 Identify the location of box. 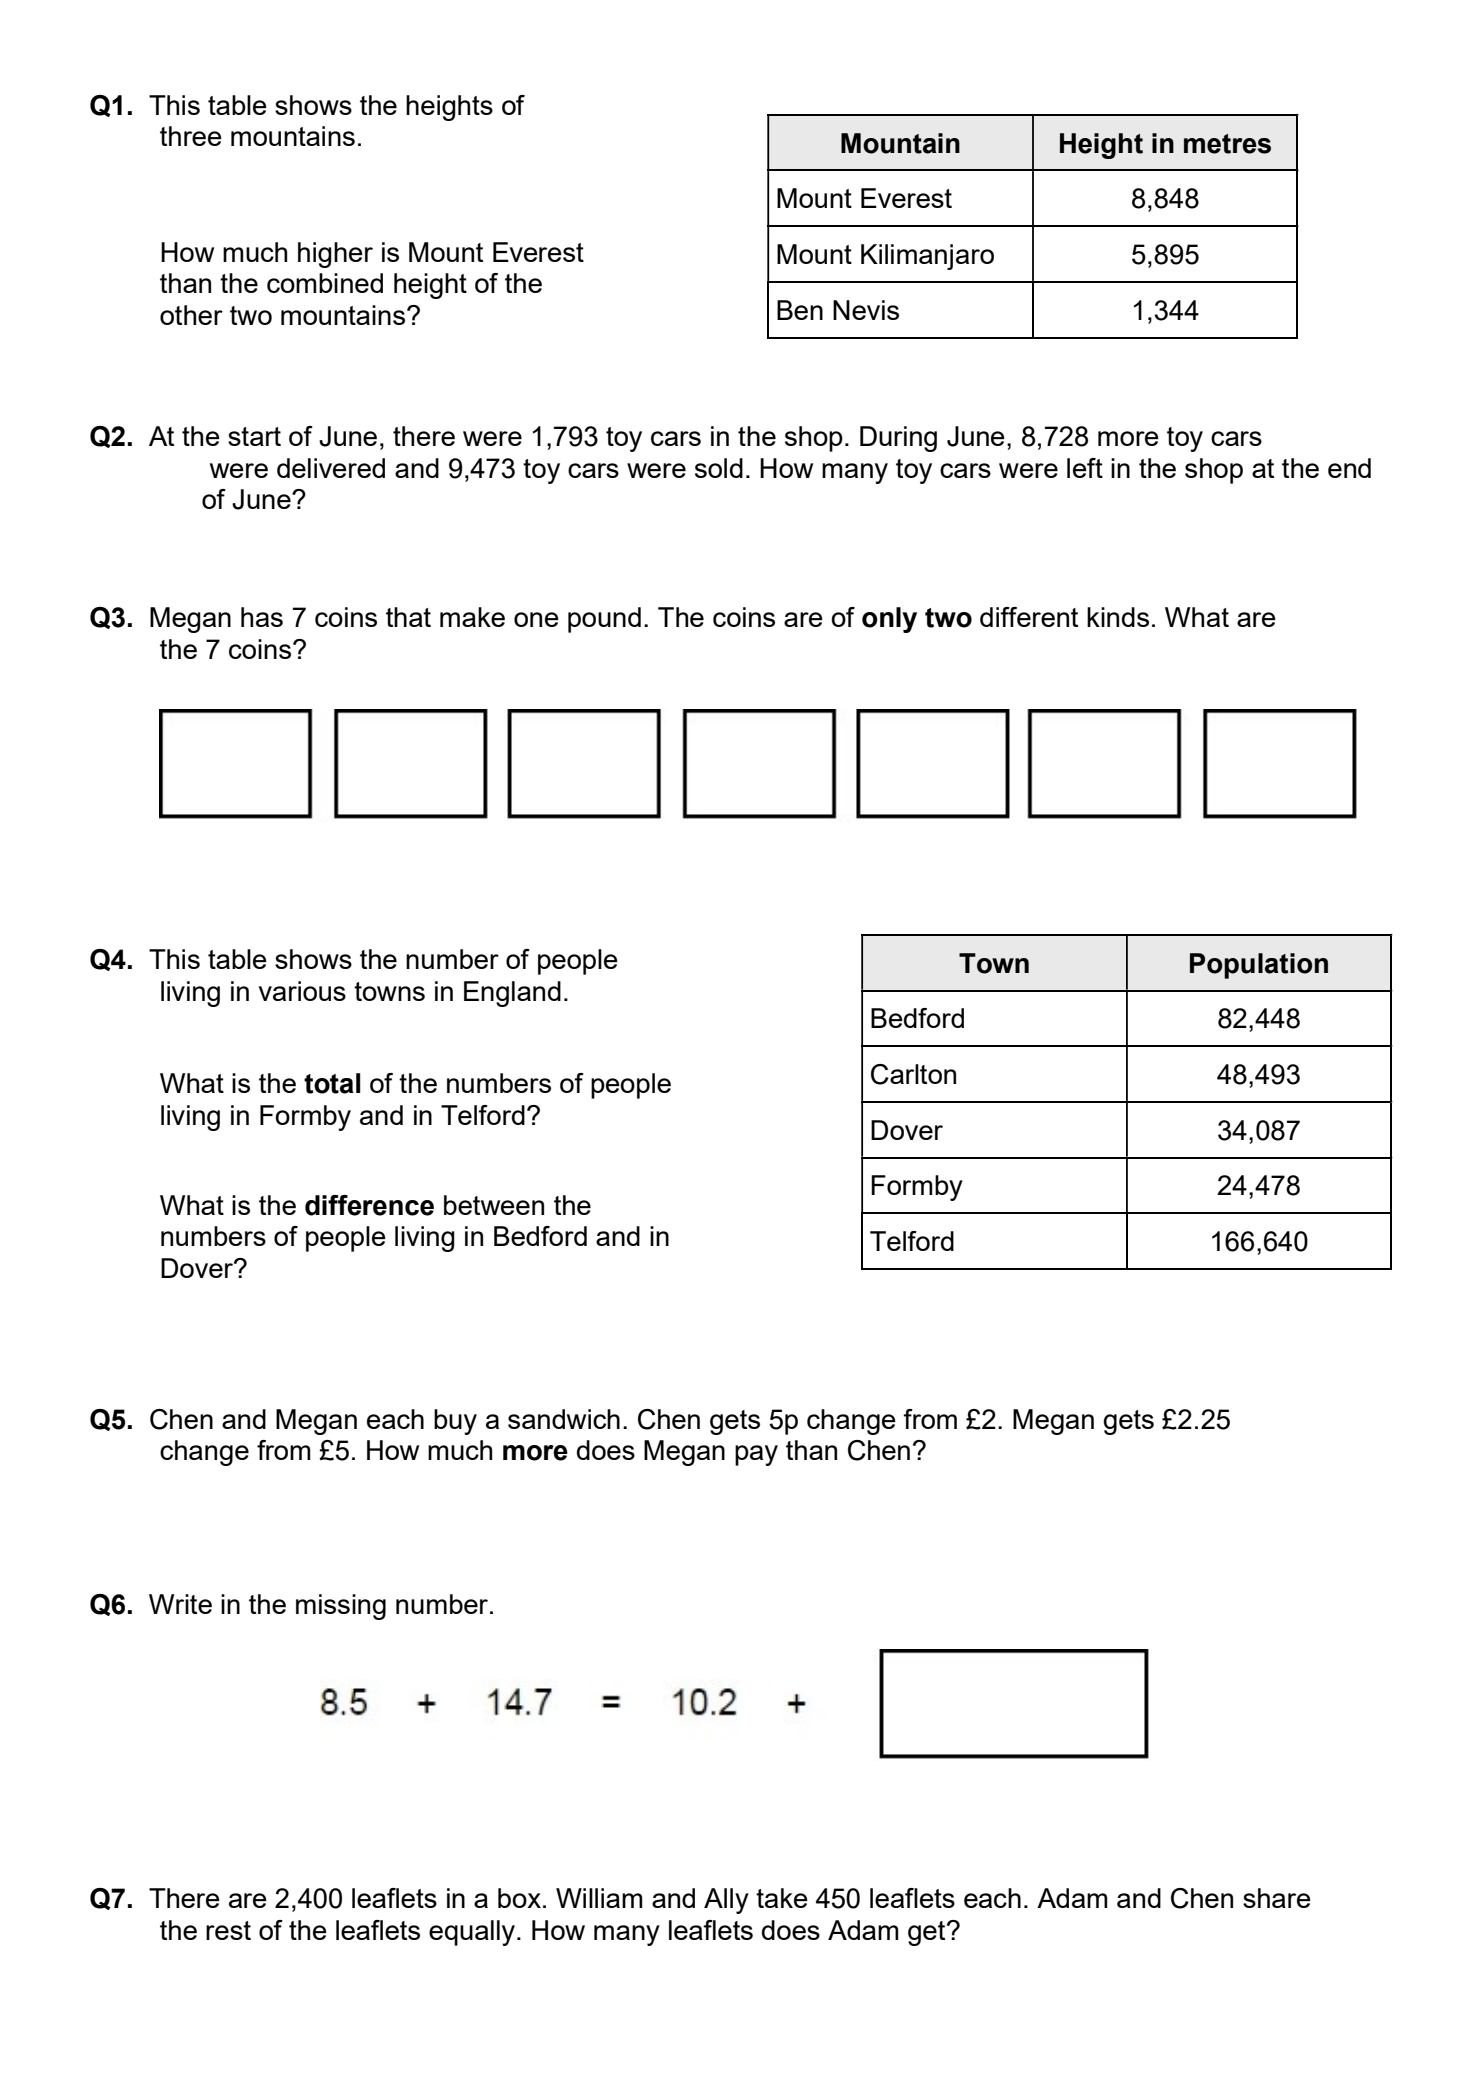
(519, 1898).
